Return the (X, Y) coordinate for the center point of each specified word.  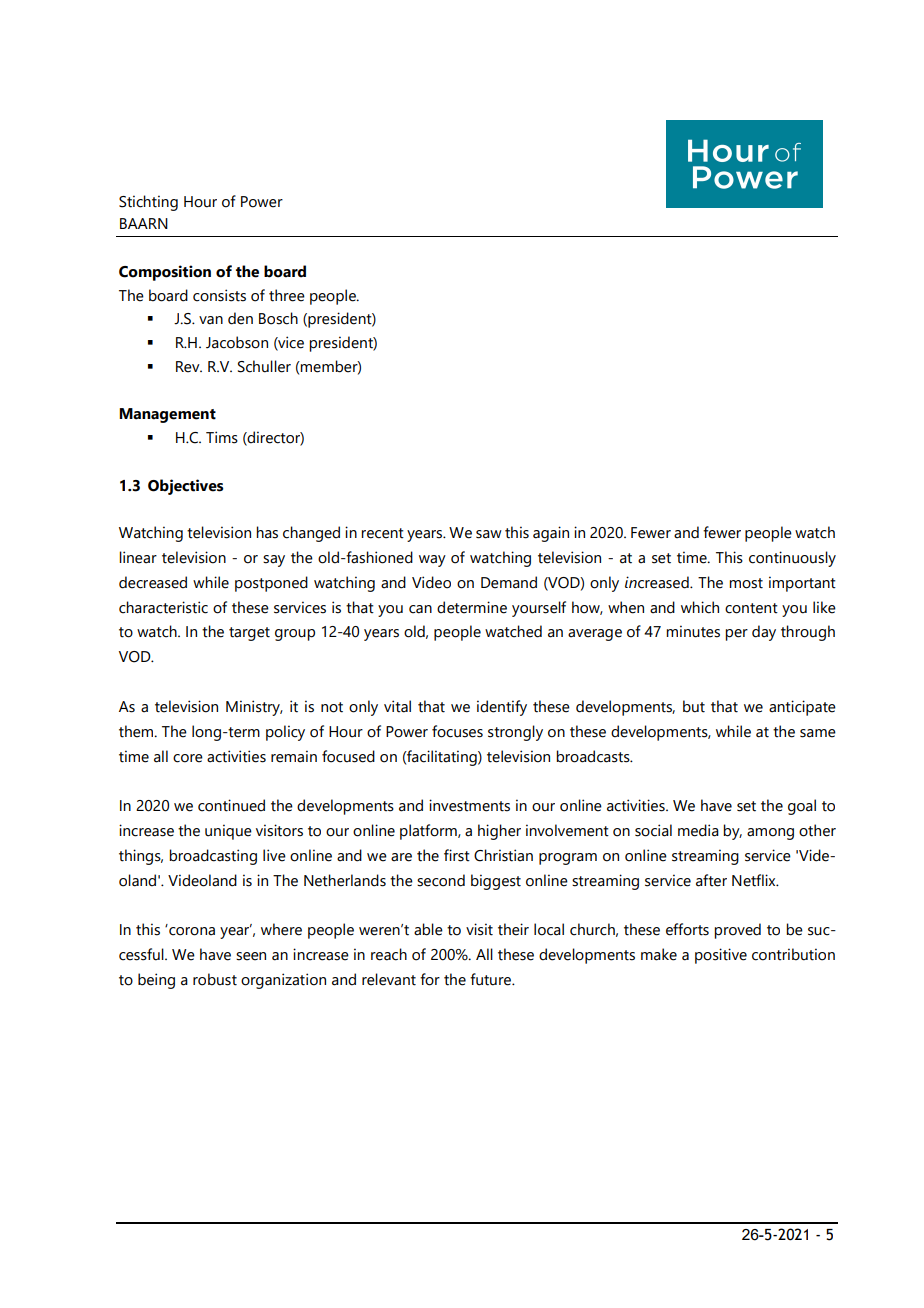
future (492, 979)
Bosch (278, 318)
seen (251, 956)
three (287, 295)
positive (721, 956)
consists (219, 295)
